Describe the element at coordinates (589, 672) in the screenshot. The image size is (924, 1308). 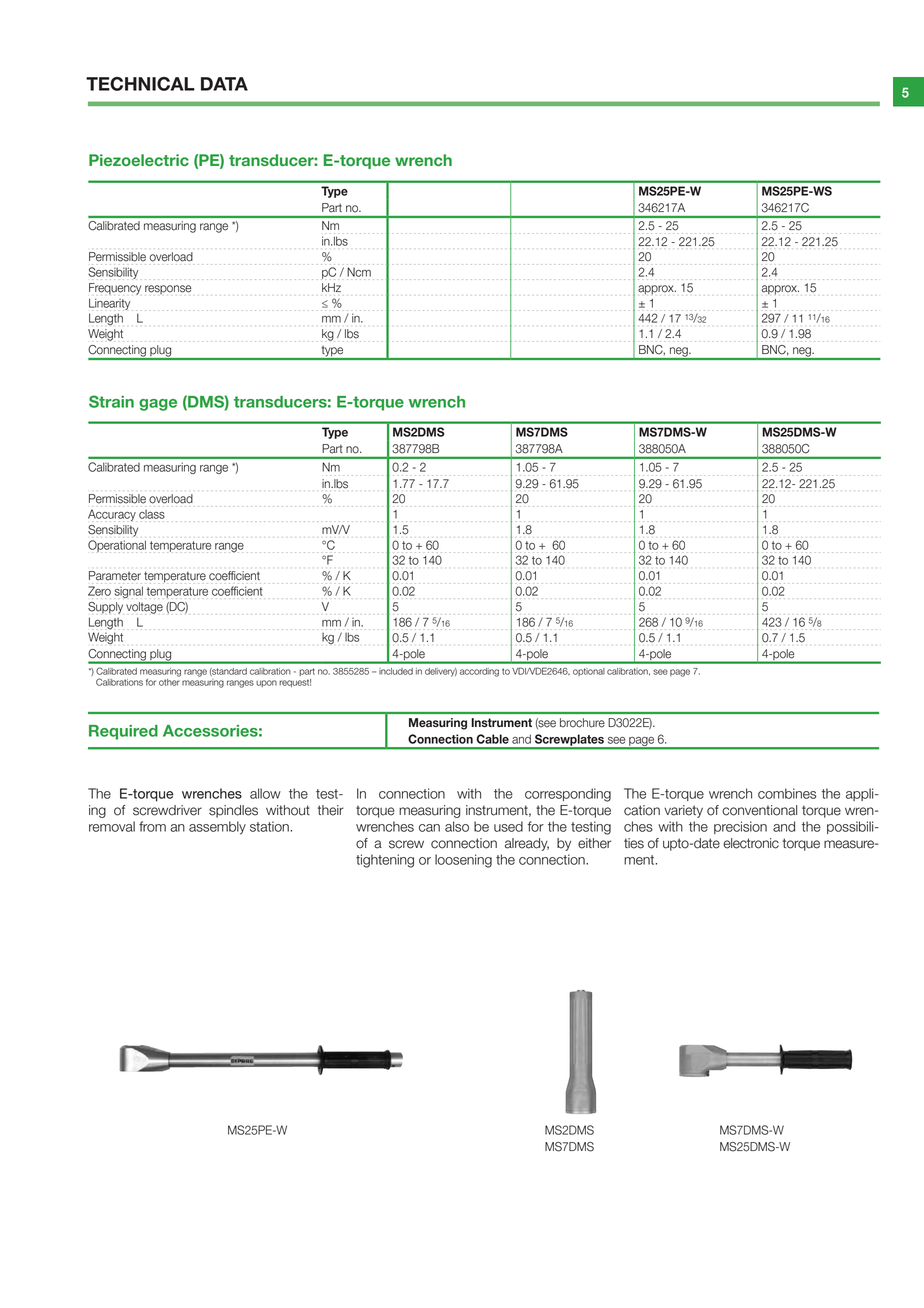
I see `optional` at that location.
